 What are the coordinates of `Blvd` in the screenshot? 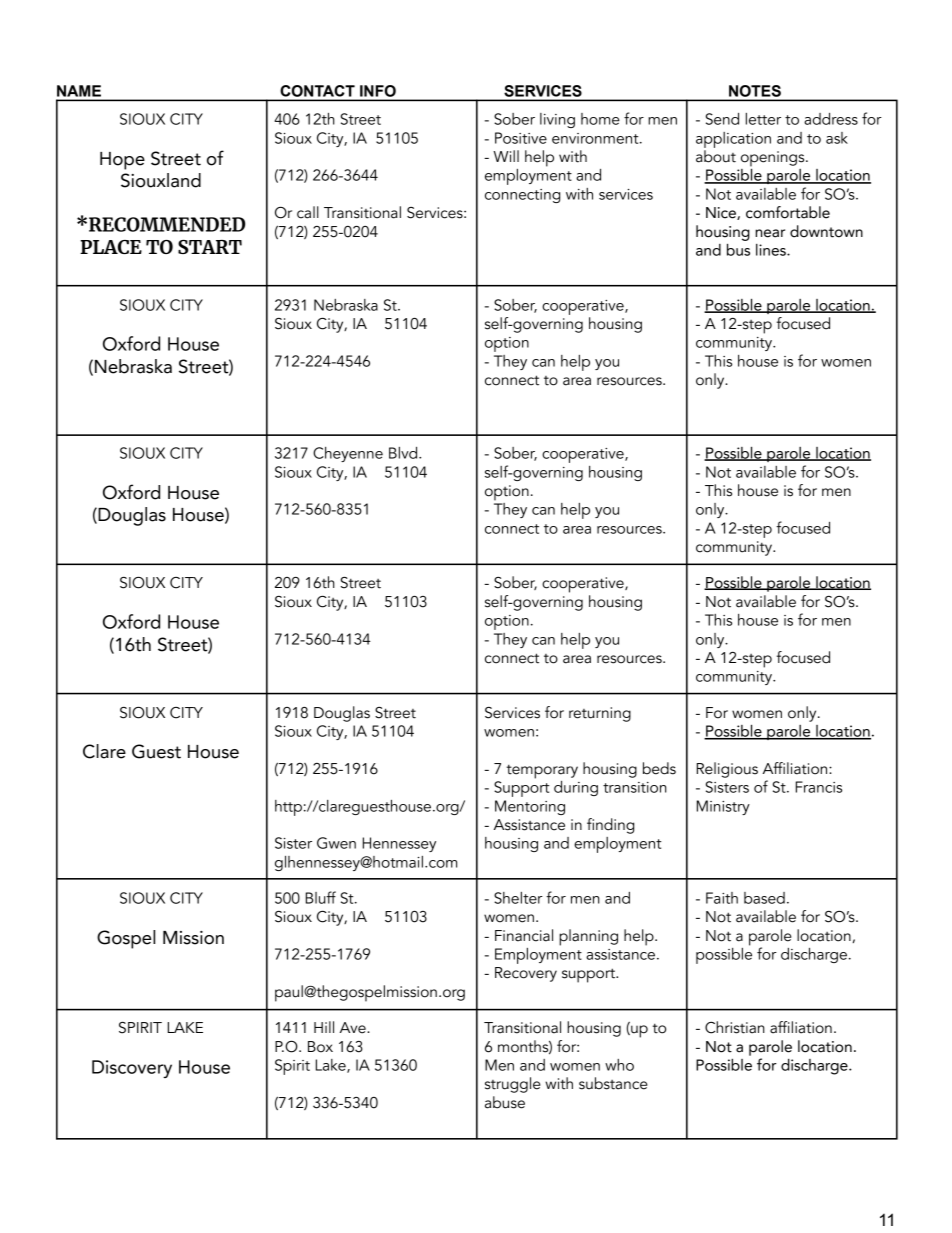 It's located at (404, 453).
